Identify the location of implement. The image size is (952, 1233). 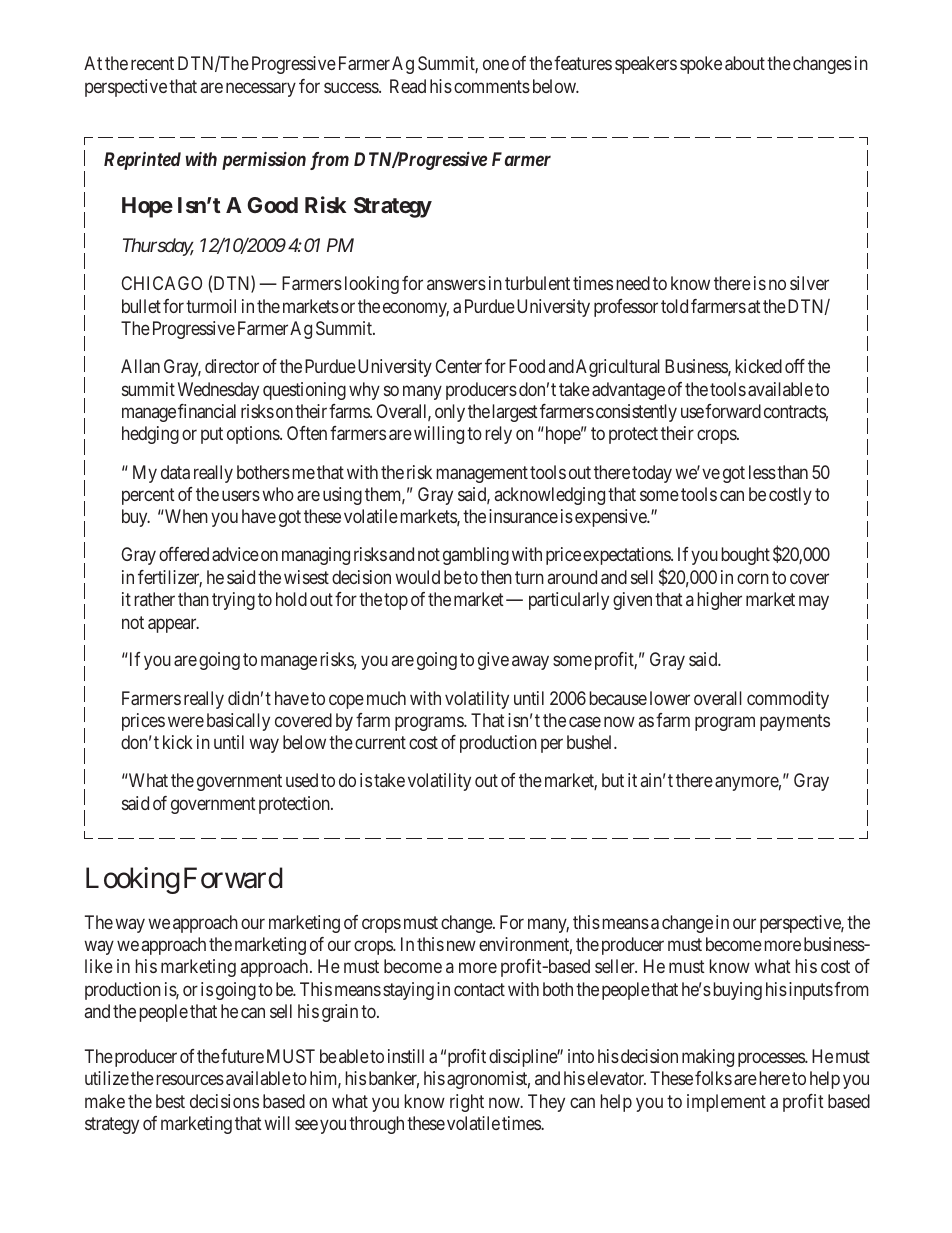
(726, 1103).
